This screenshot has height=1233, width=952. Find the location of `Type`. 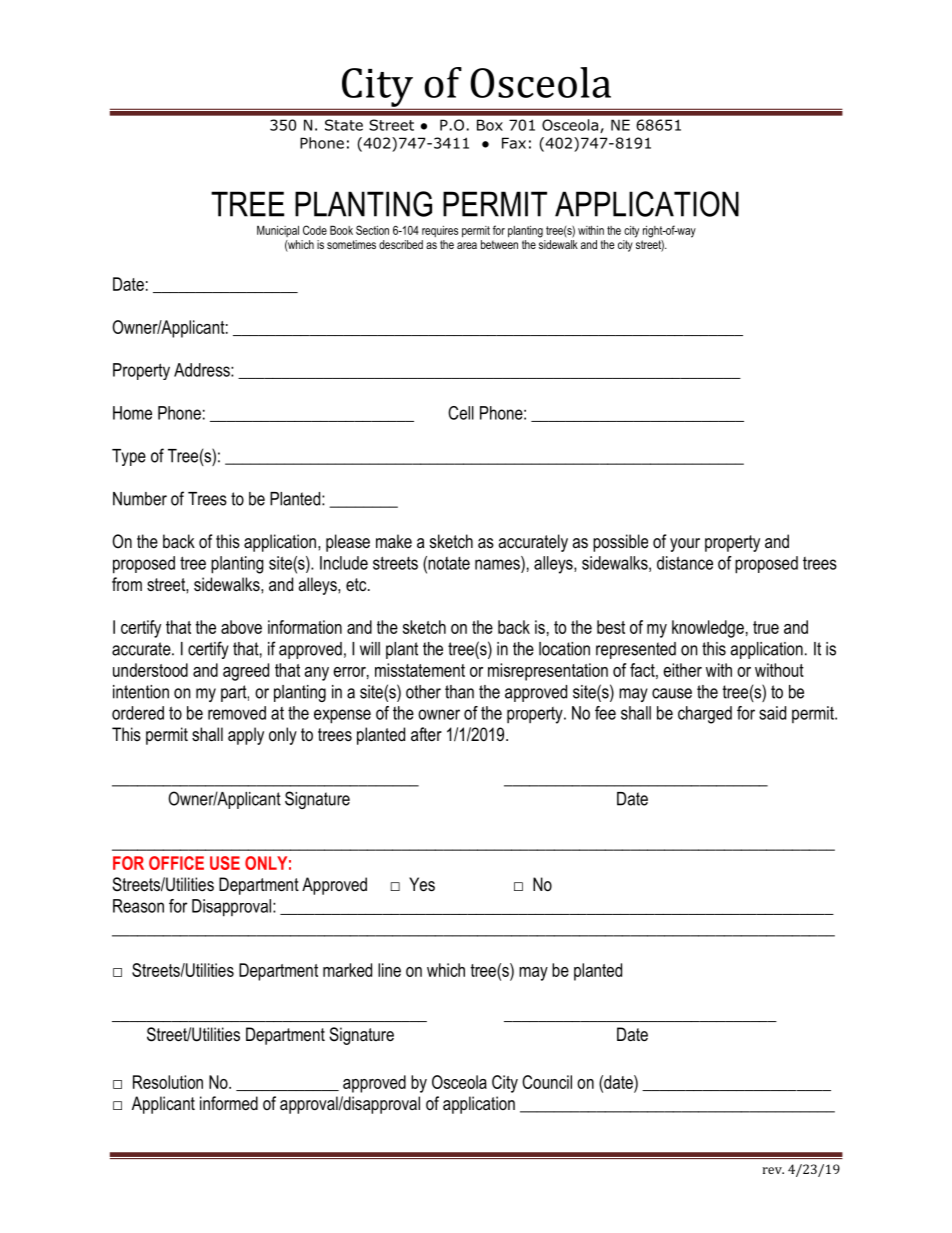

Type is located at coordinates (129, 457).
